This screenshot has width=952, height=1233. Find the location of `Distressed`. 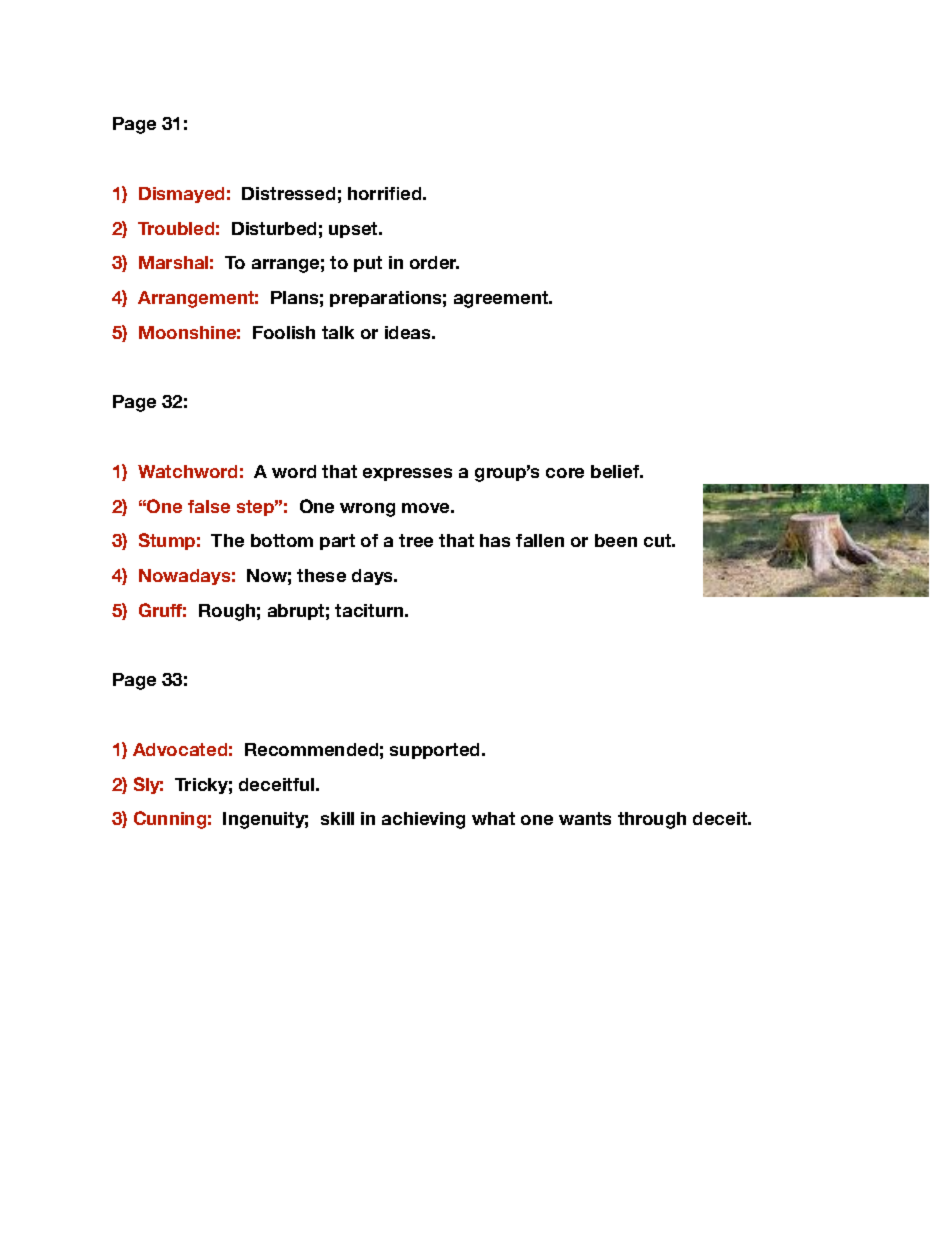

Distressed is located at coordinates (288, 193).
